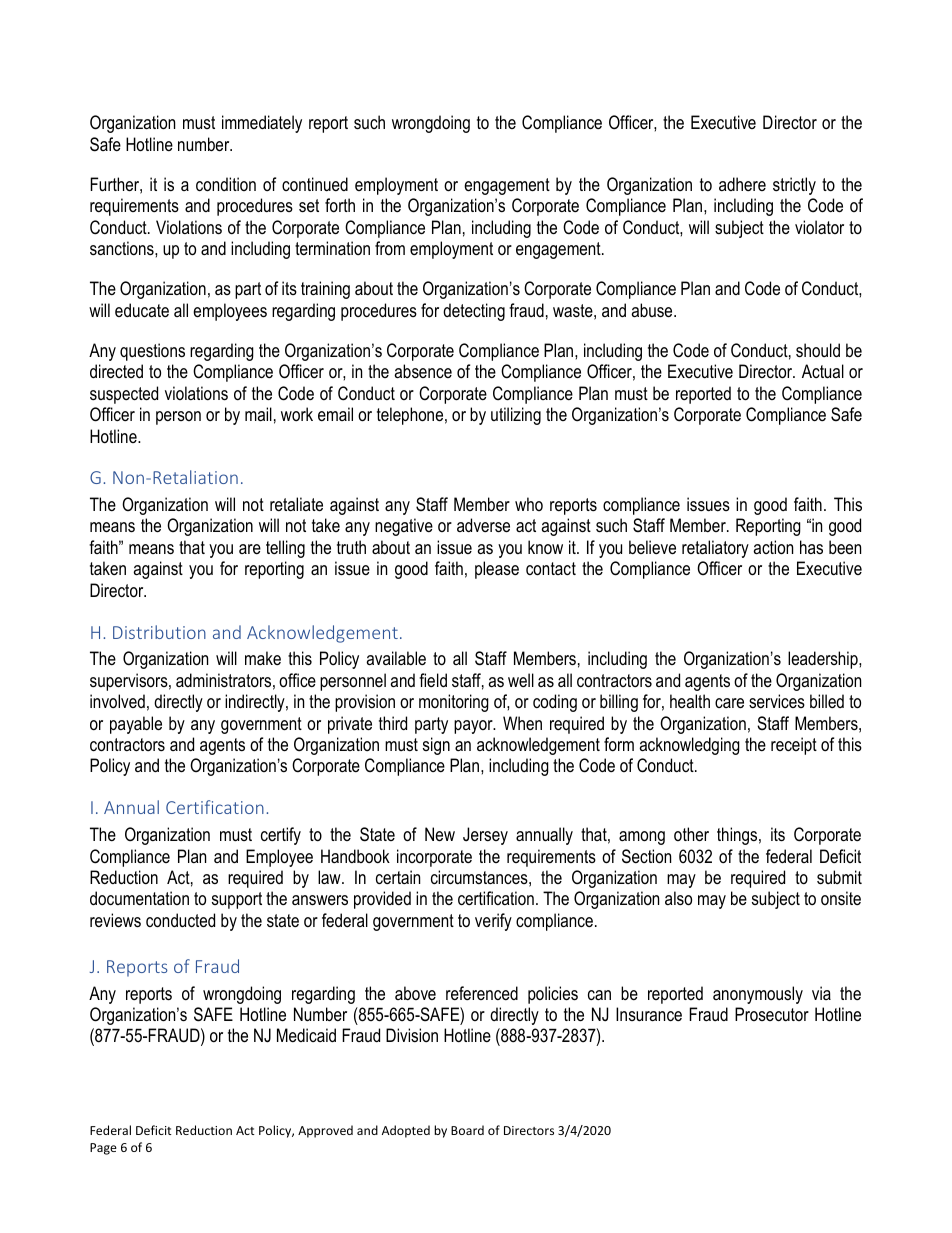 This screenshot has width=952, height=1233. I want to click on forth, so click(340, 205).
